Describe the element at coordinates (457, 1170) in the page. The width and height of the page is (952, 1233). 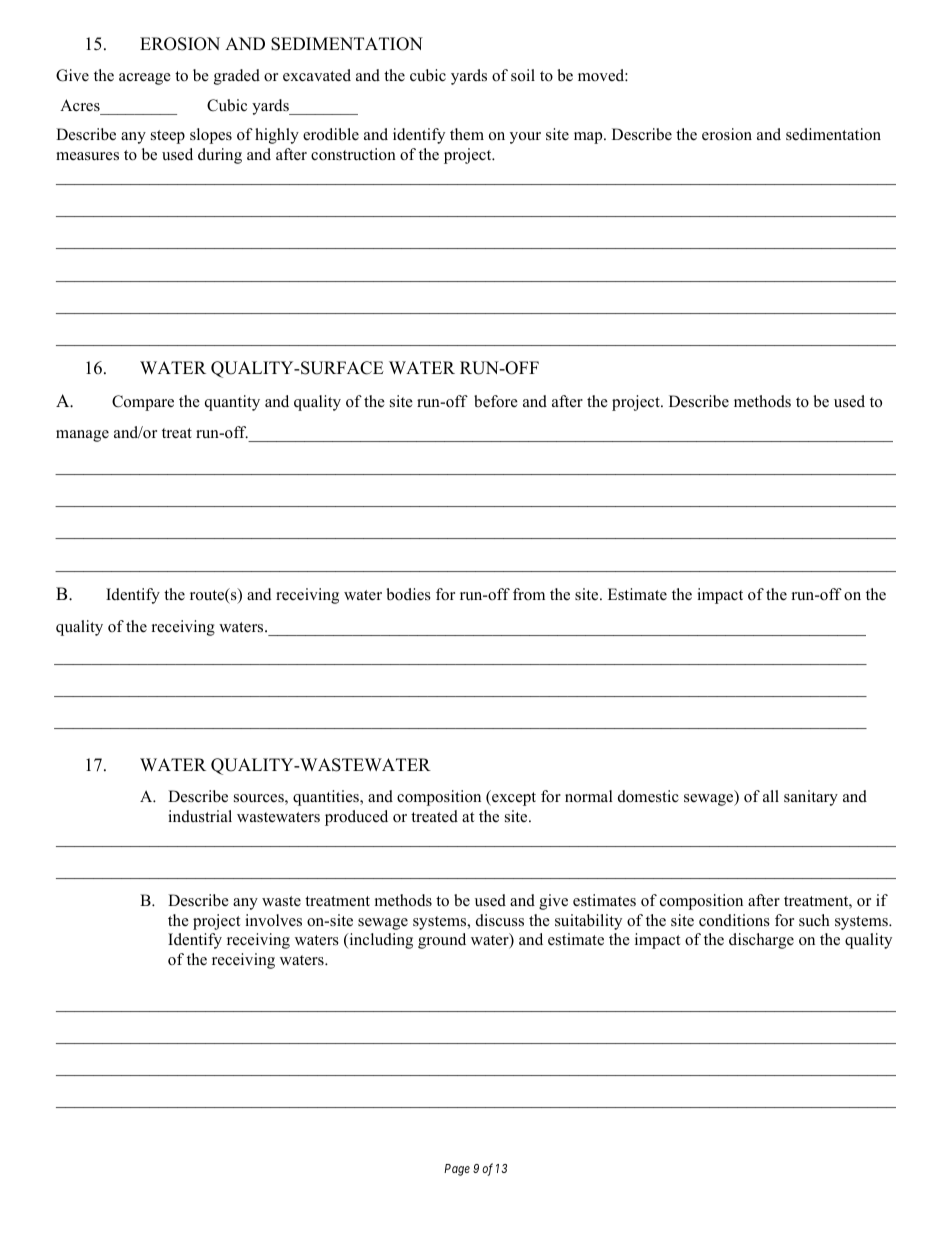
I see `Page` at that location.
